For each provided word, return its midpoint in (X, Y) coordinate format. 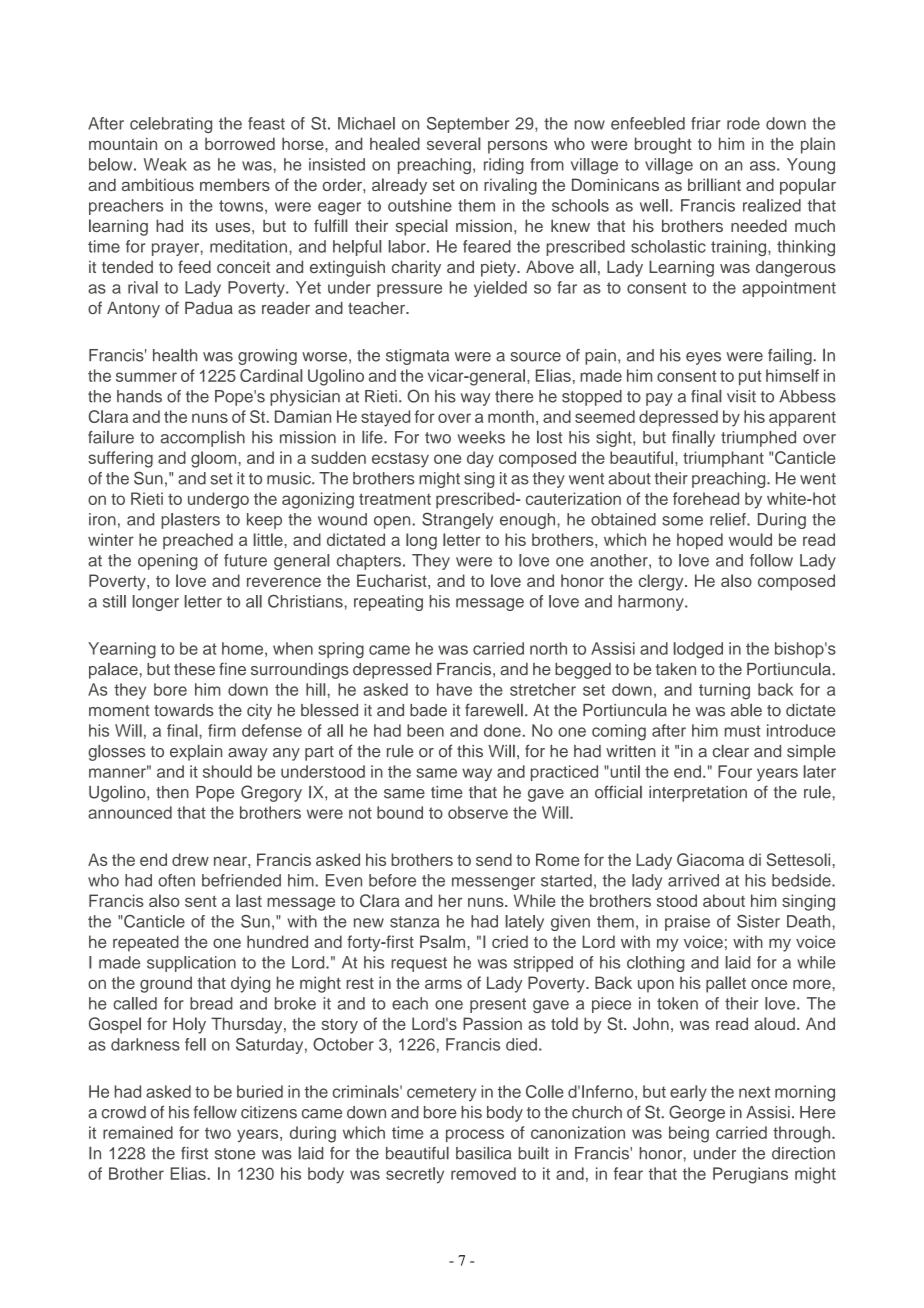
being (689, 1134)
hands (139, 396)
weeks (481, 437)
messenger (493, 883)
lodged (698, 650)
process (475, 1135)
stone (235, 1154)
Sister (758, 921)
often (176, 880)
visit (741, 396)
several (453, 143)
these (194, 669)
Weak (165, 164)
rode (743, 123)
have (454, 689)
